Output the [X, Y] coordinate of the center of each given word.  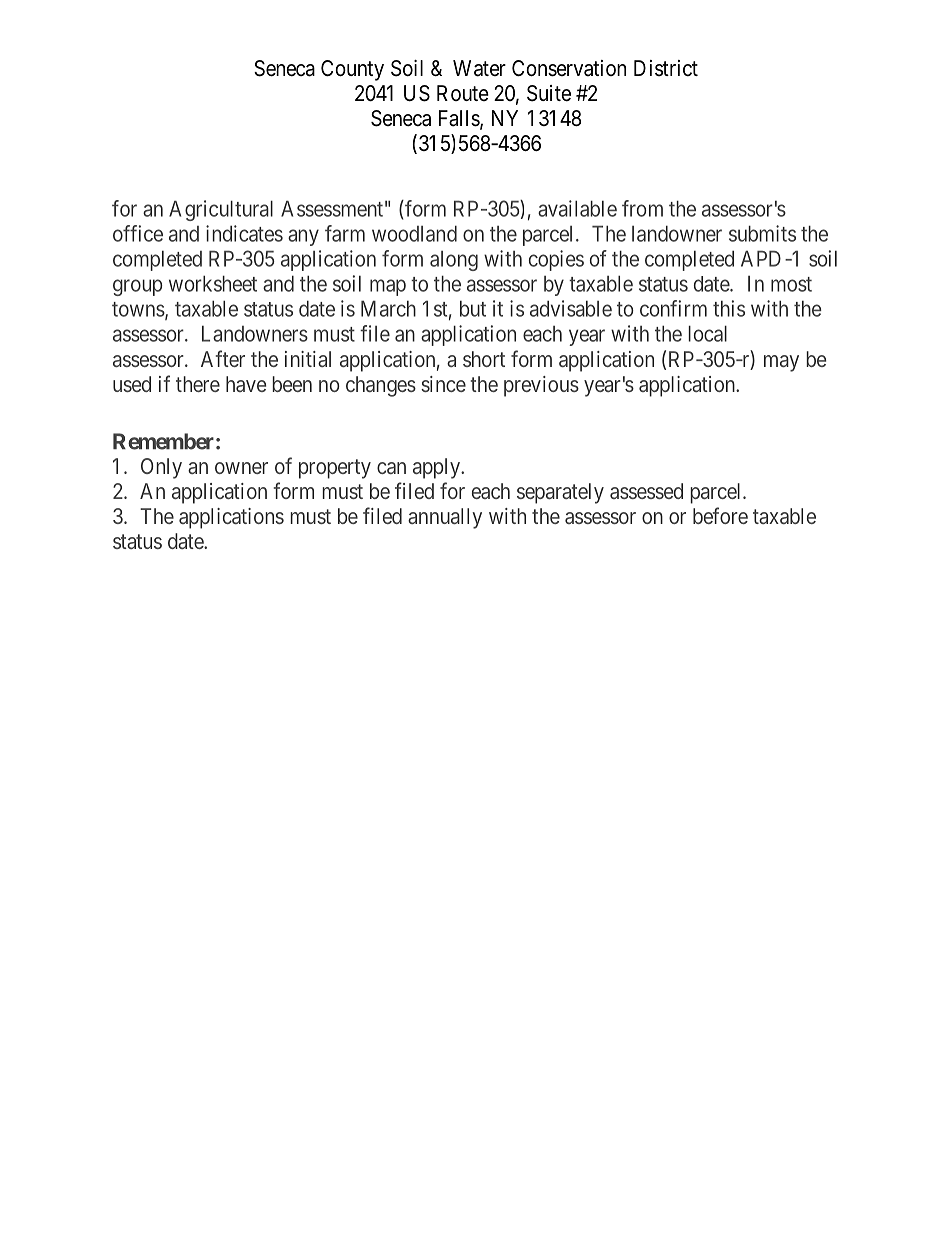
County [352, 70]
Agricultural [221, 210]
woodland [414, 233]
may [781, 363]
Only [161, 468]
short [484, 359]
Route [463, 93]
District [666, 68]
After [223, 358]
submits [762, 233]
